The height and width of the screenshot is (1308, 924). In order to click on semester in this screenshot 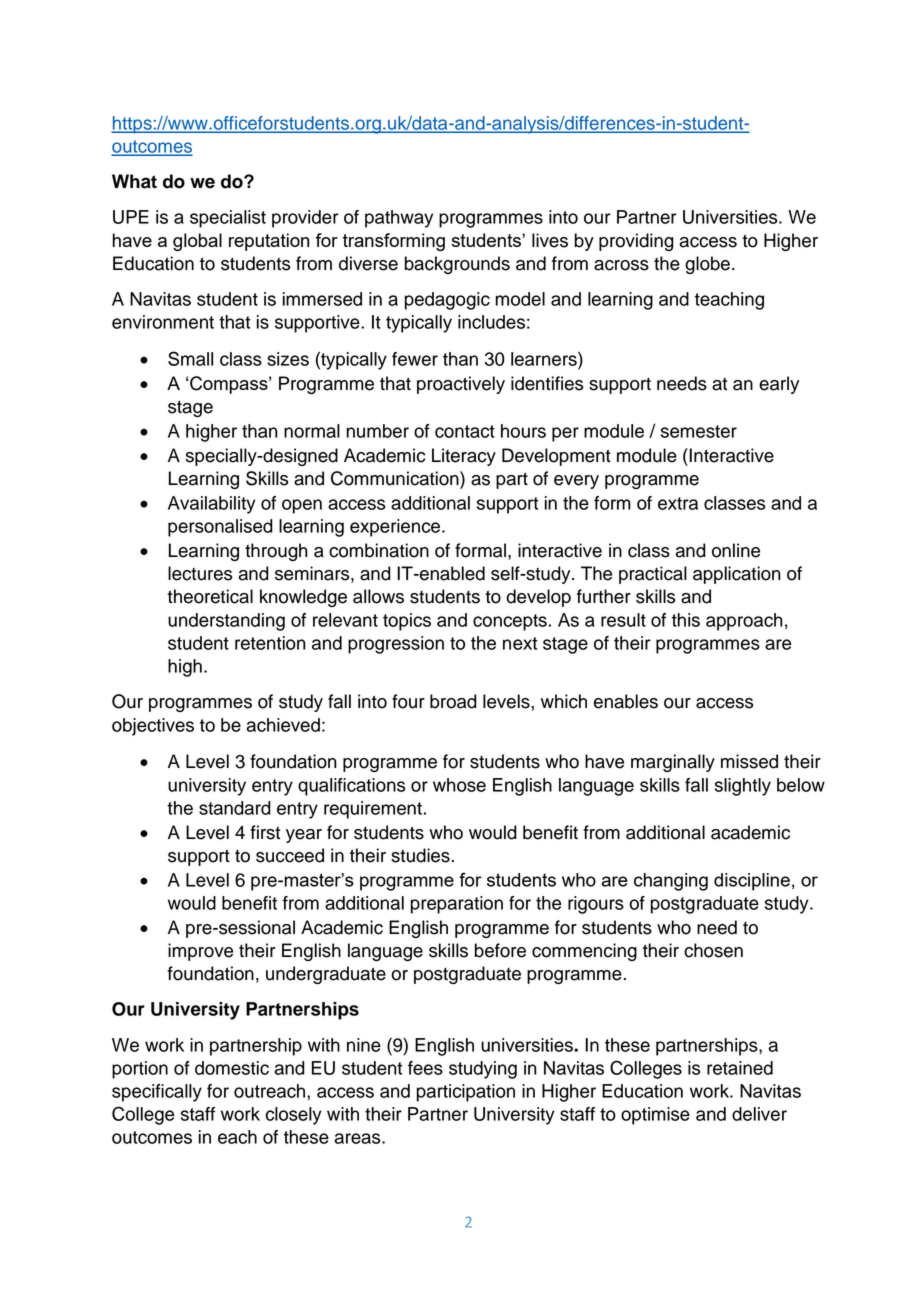, I will do `click(699, 431)`.
